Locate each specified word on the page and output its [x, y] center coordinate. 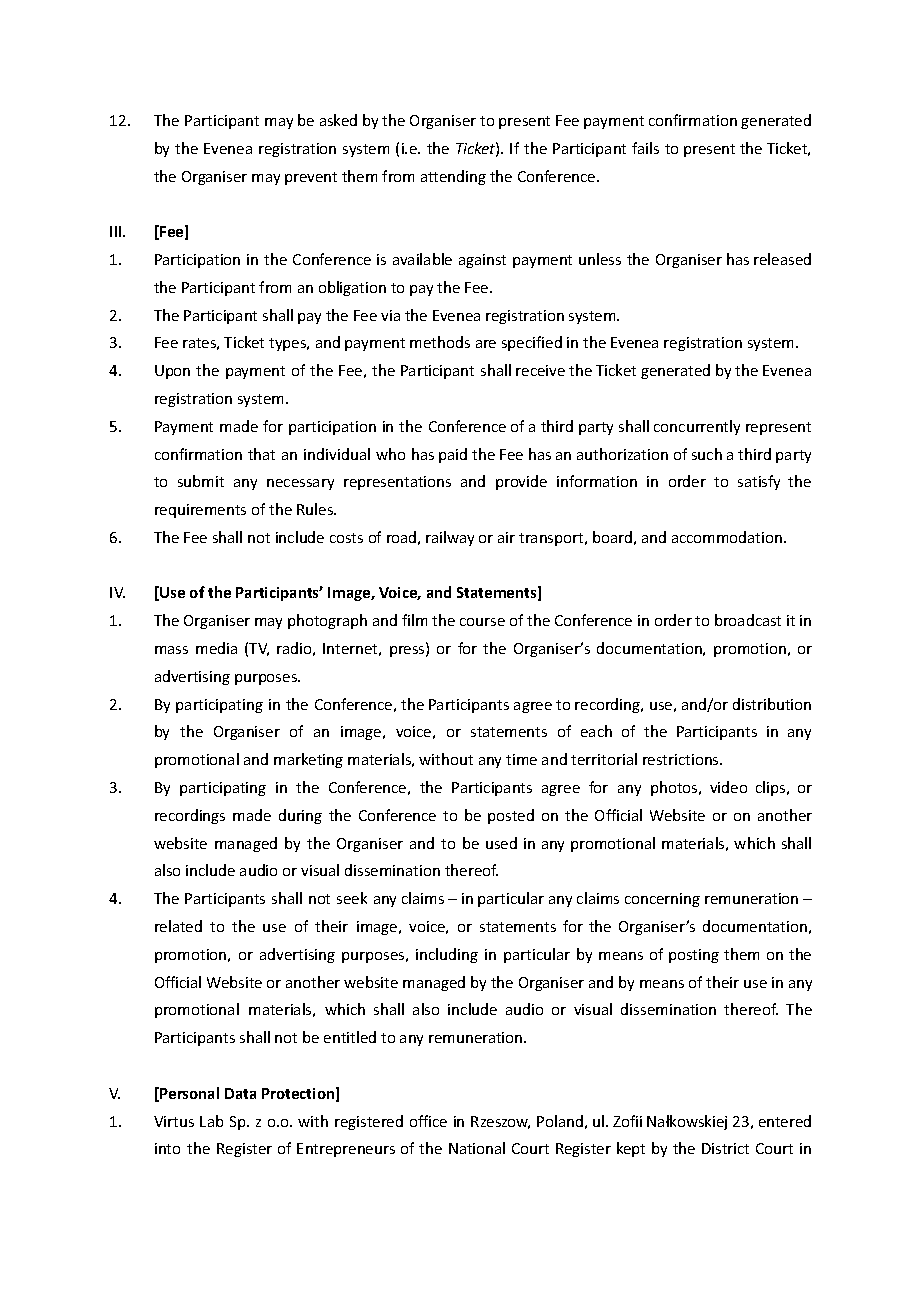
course [482, 622]
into [167, 1148]
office [428, 1121]
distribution [772, 704]
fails [645, 148]
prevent [311, 178]
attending [453, 177]
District [725, 1148]
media [216, 648]
